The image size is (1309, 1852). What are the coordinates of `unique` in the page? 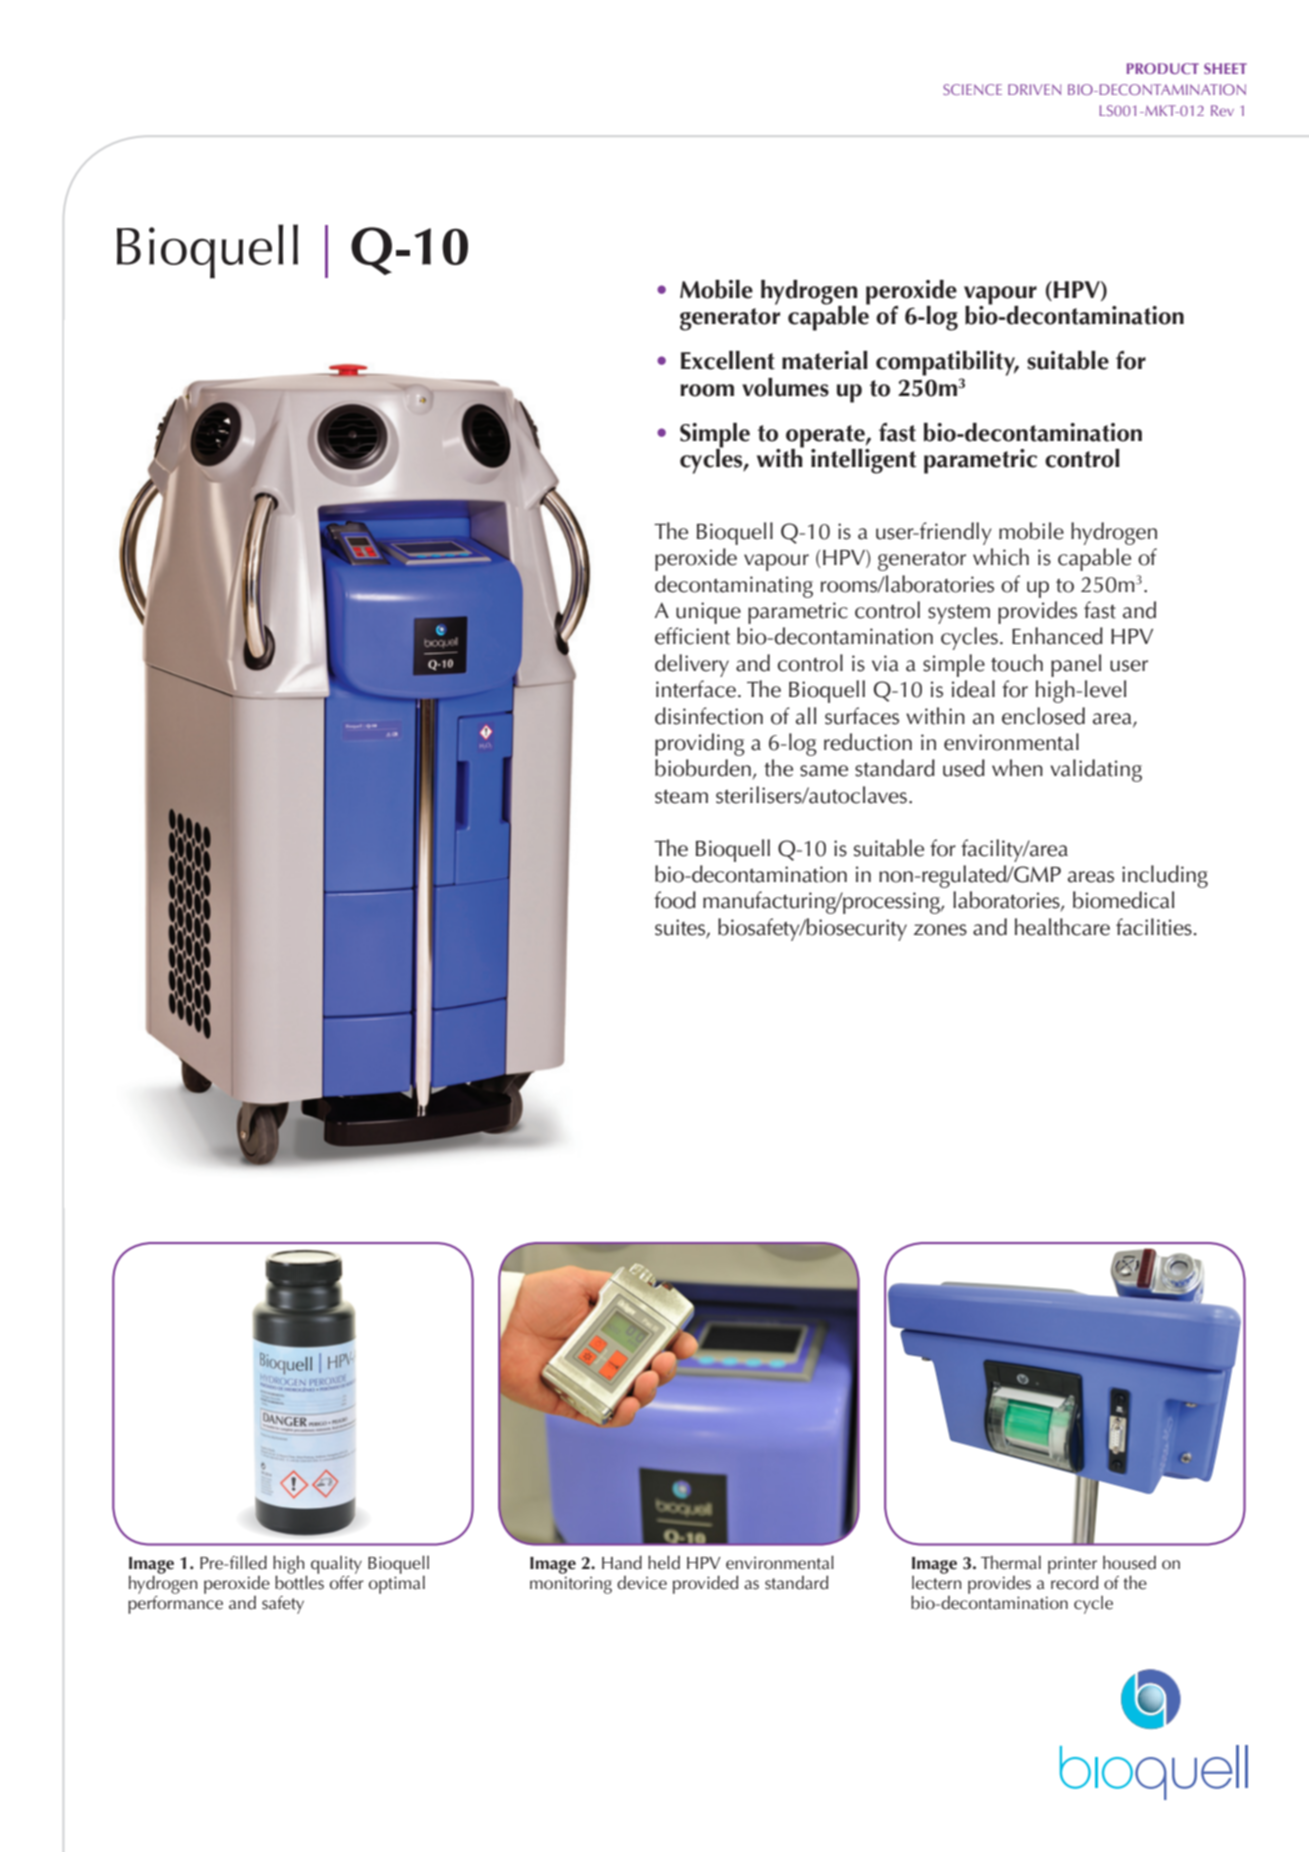 It's located at (708, 613).
